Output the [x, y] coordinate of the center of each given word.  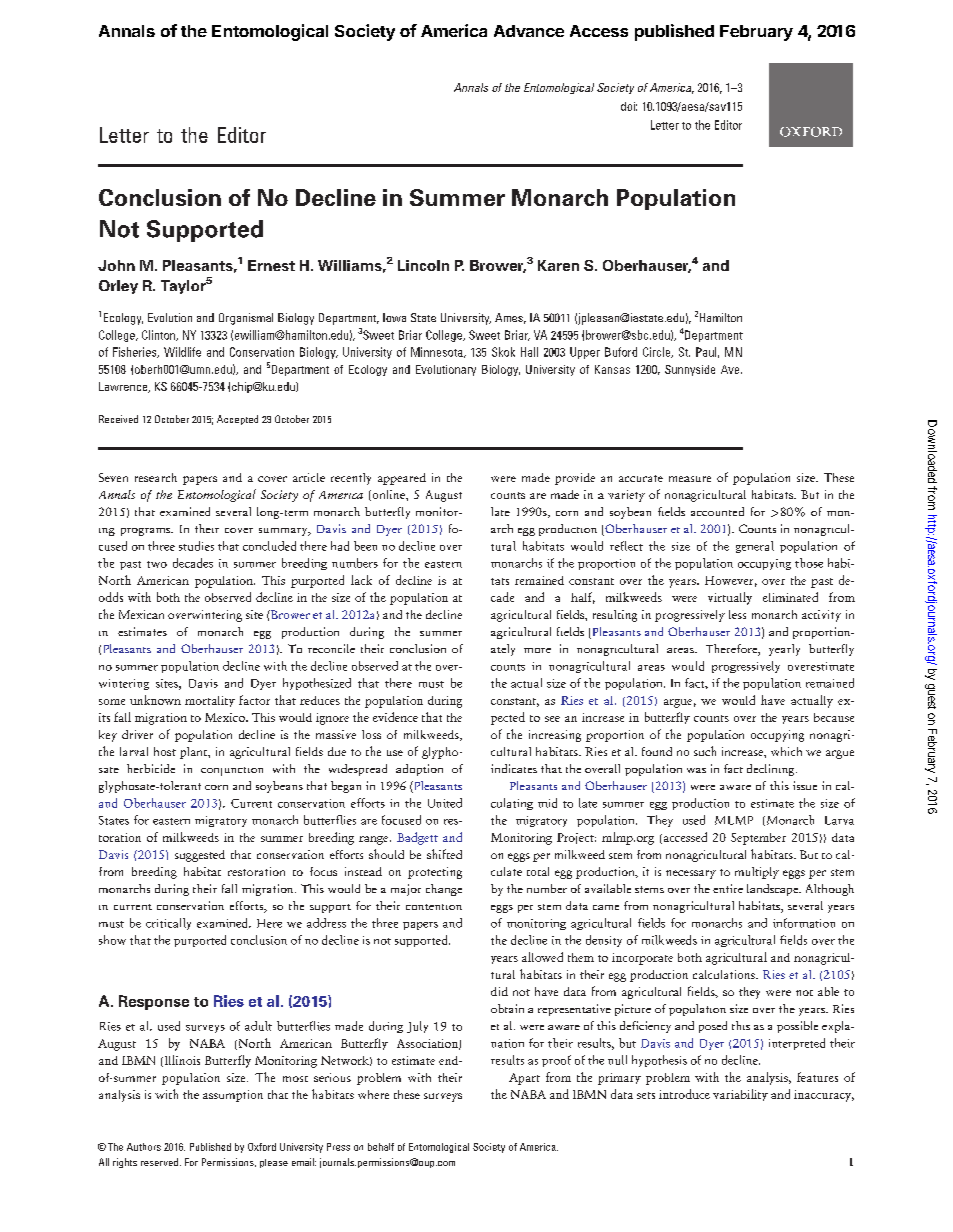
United [445, 803]
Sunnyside [690, 370]
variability [740, 1095]
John [116, 265]
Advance [529, 31]
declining [772, 770]
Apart [524, 1079]
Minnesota [438, 352]
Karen [558, 265]
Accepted [237, 420]
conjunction [232, 771]
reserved [161, 1162]
